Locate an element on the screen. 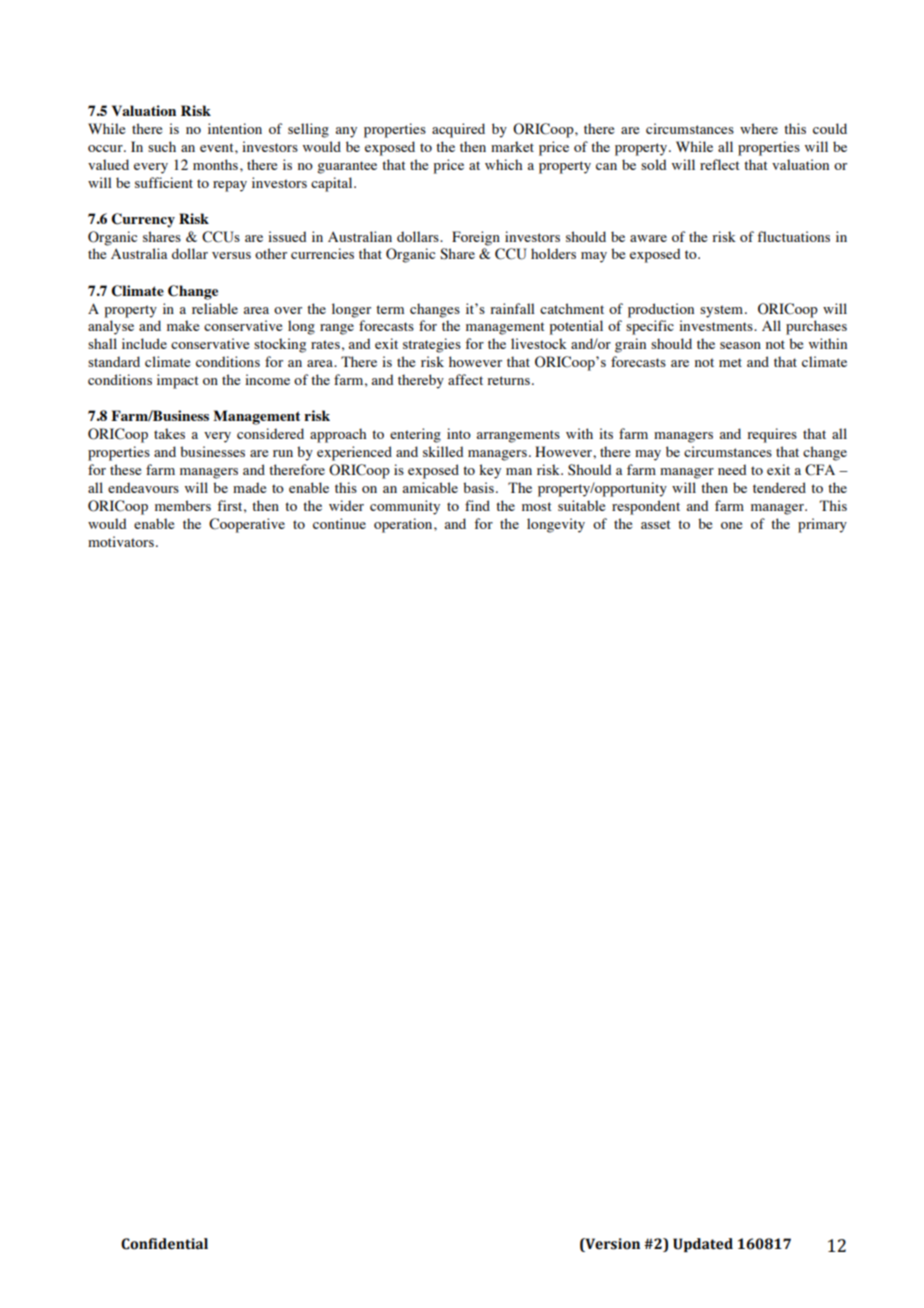  Confidential is located at coordinates (164, 1244).
